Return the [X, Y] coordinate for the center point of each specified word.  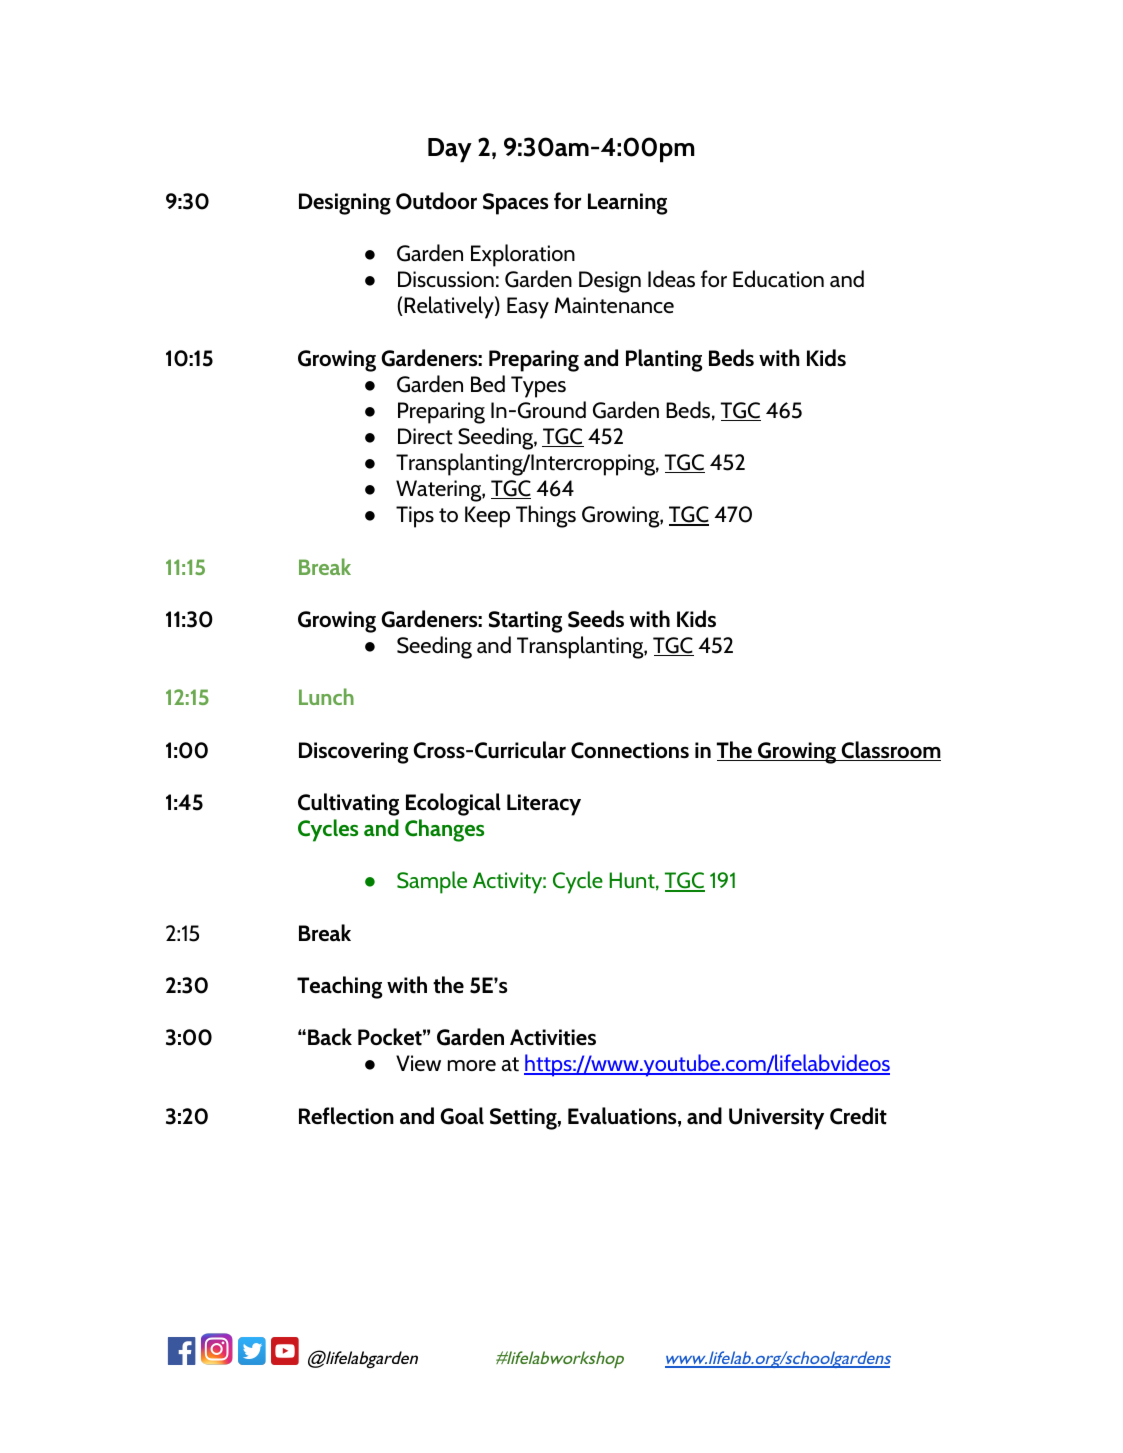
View [418, 1063]
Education [778, 279]
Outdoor [436, 201]
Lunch [326, 696]
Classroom [890, 751]
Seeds [596, 619]
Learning [627, 204]
